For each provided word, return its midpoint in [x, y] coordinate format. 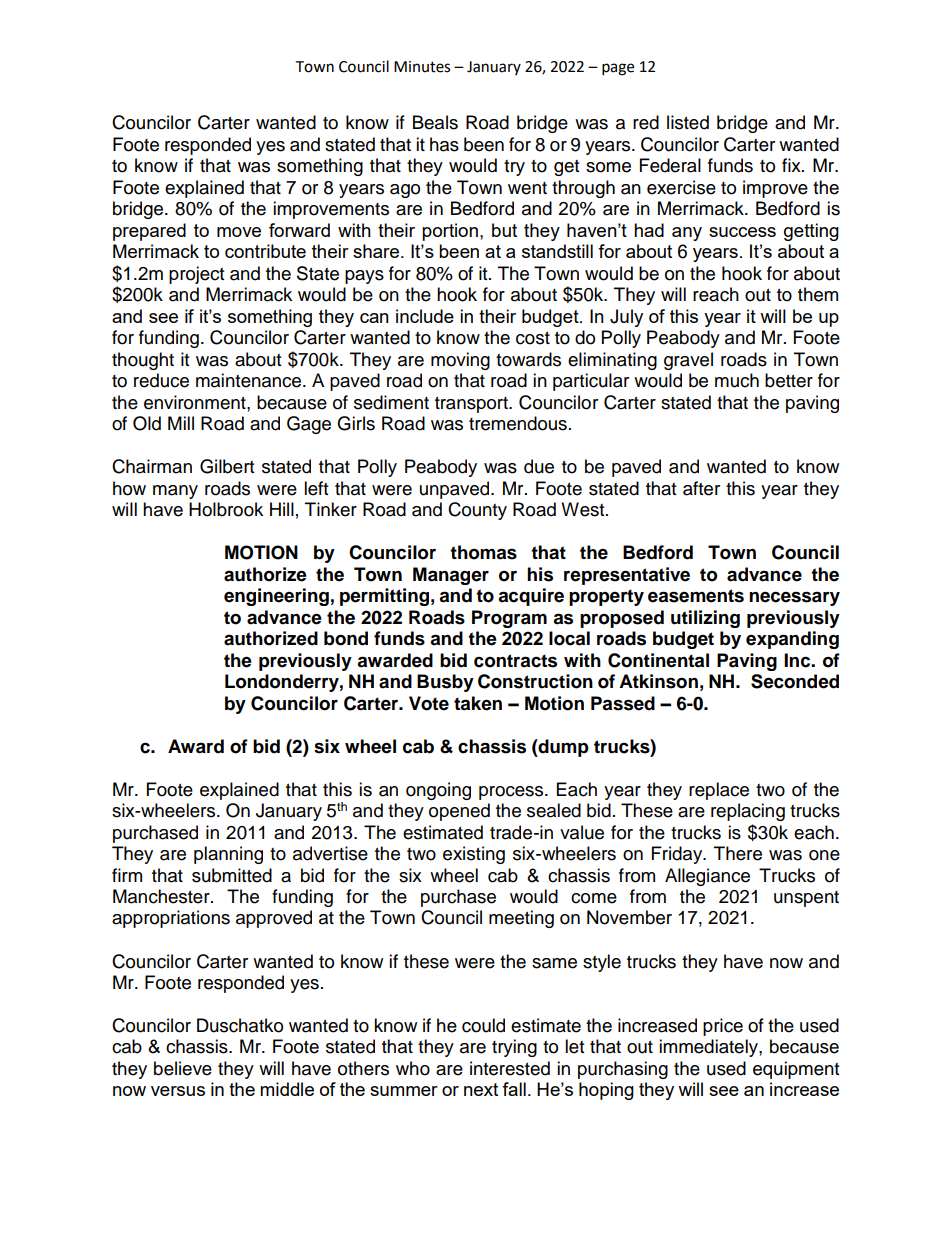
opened [459, 812]
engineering [276, 597]
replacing [748, 812]
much [737, 380]
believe [183, 1068]
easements [696, 596]
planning [228, 855]
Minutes [422, 67]
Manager [451, 576]
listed [688, 122]
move [239, 232]
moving [460, 361]
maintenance [250, 380]
